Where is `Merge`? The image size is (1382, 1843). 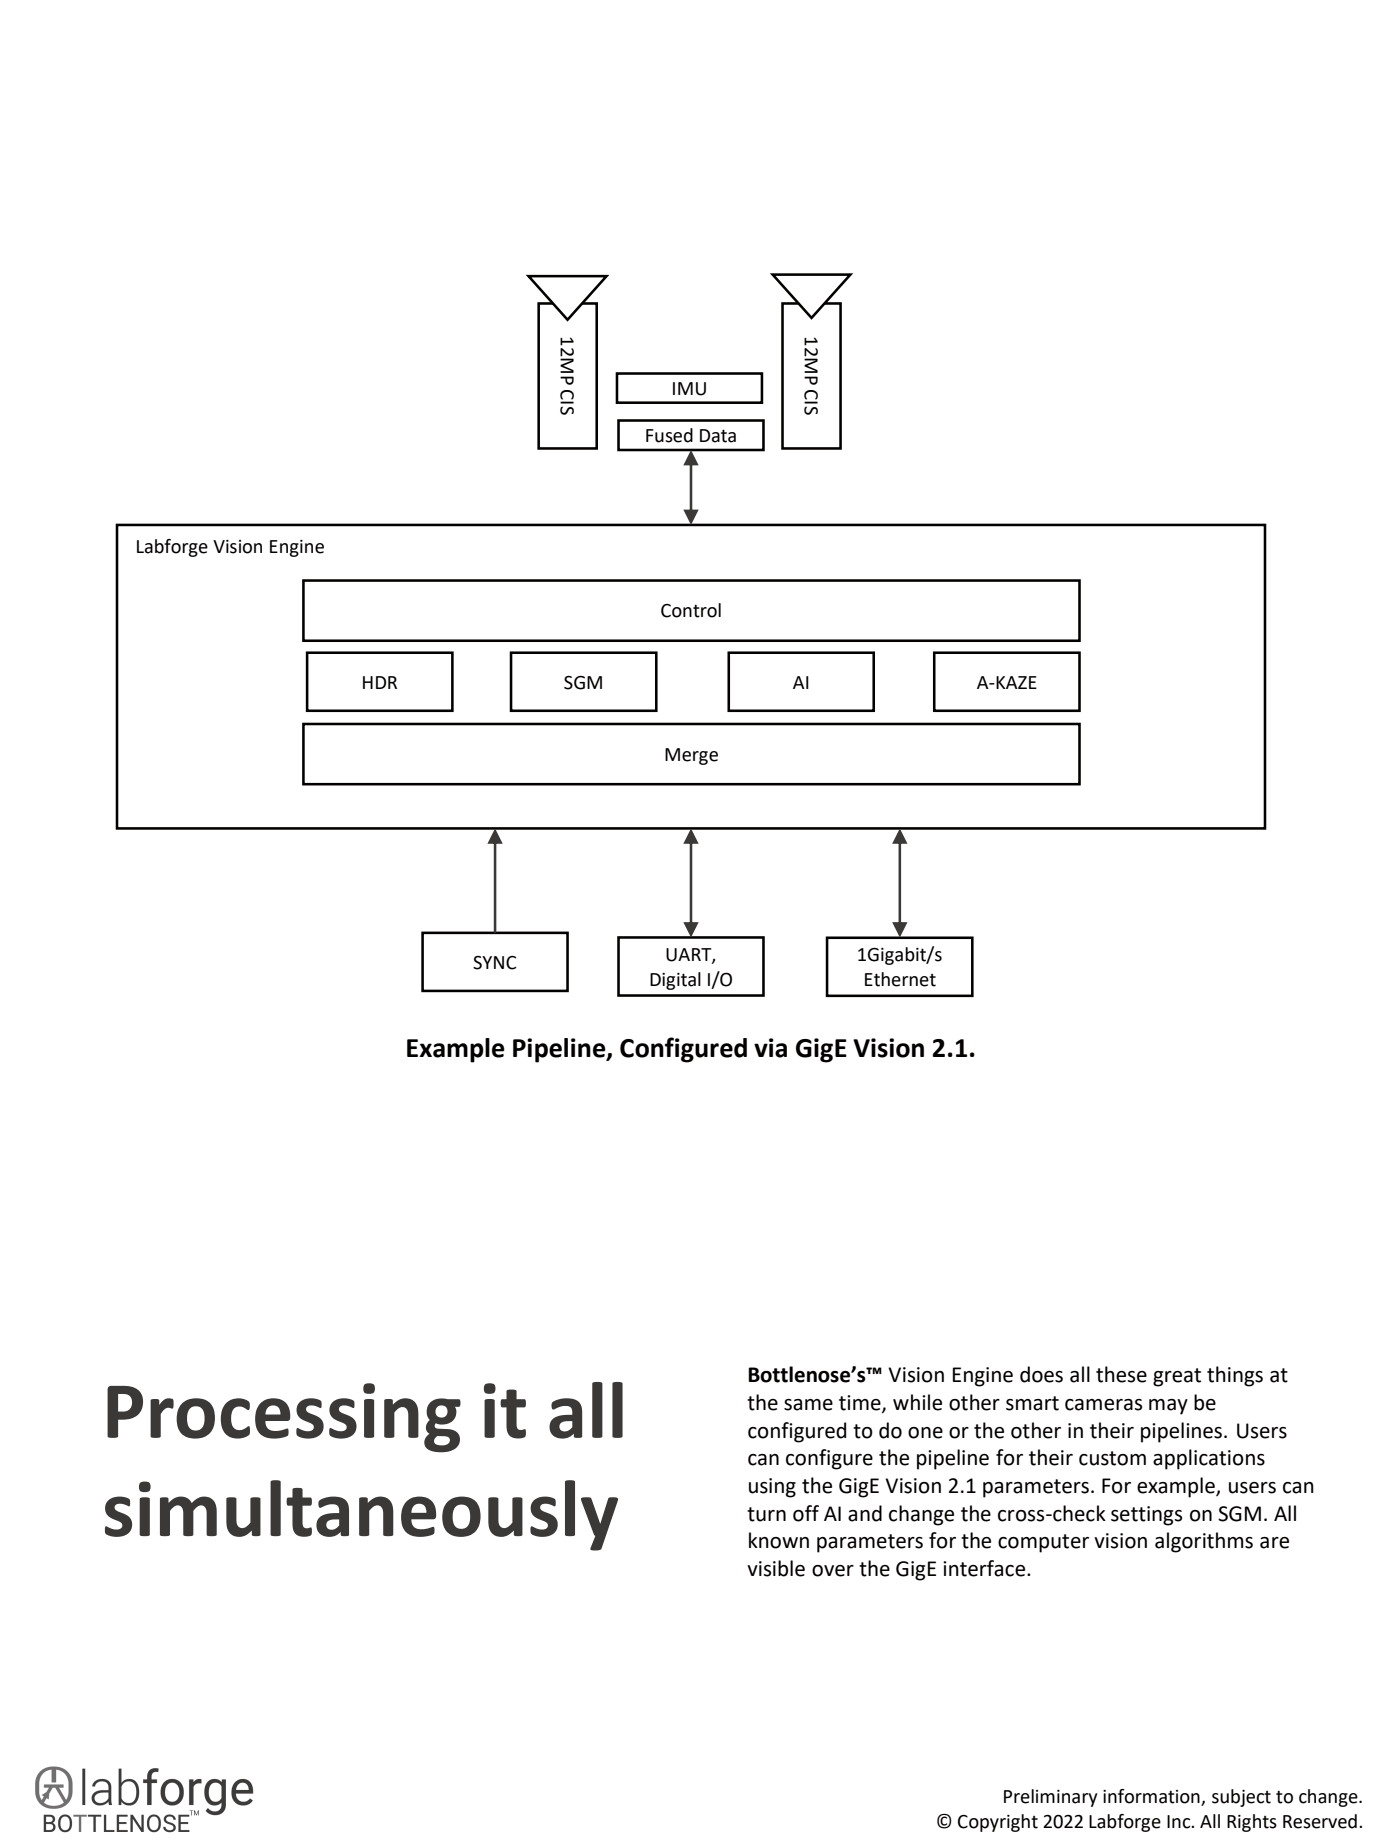
Merge is located at coordinates (691, 756).
